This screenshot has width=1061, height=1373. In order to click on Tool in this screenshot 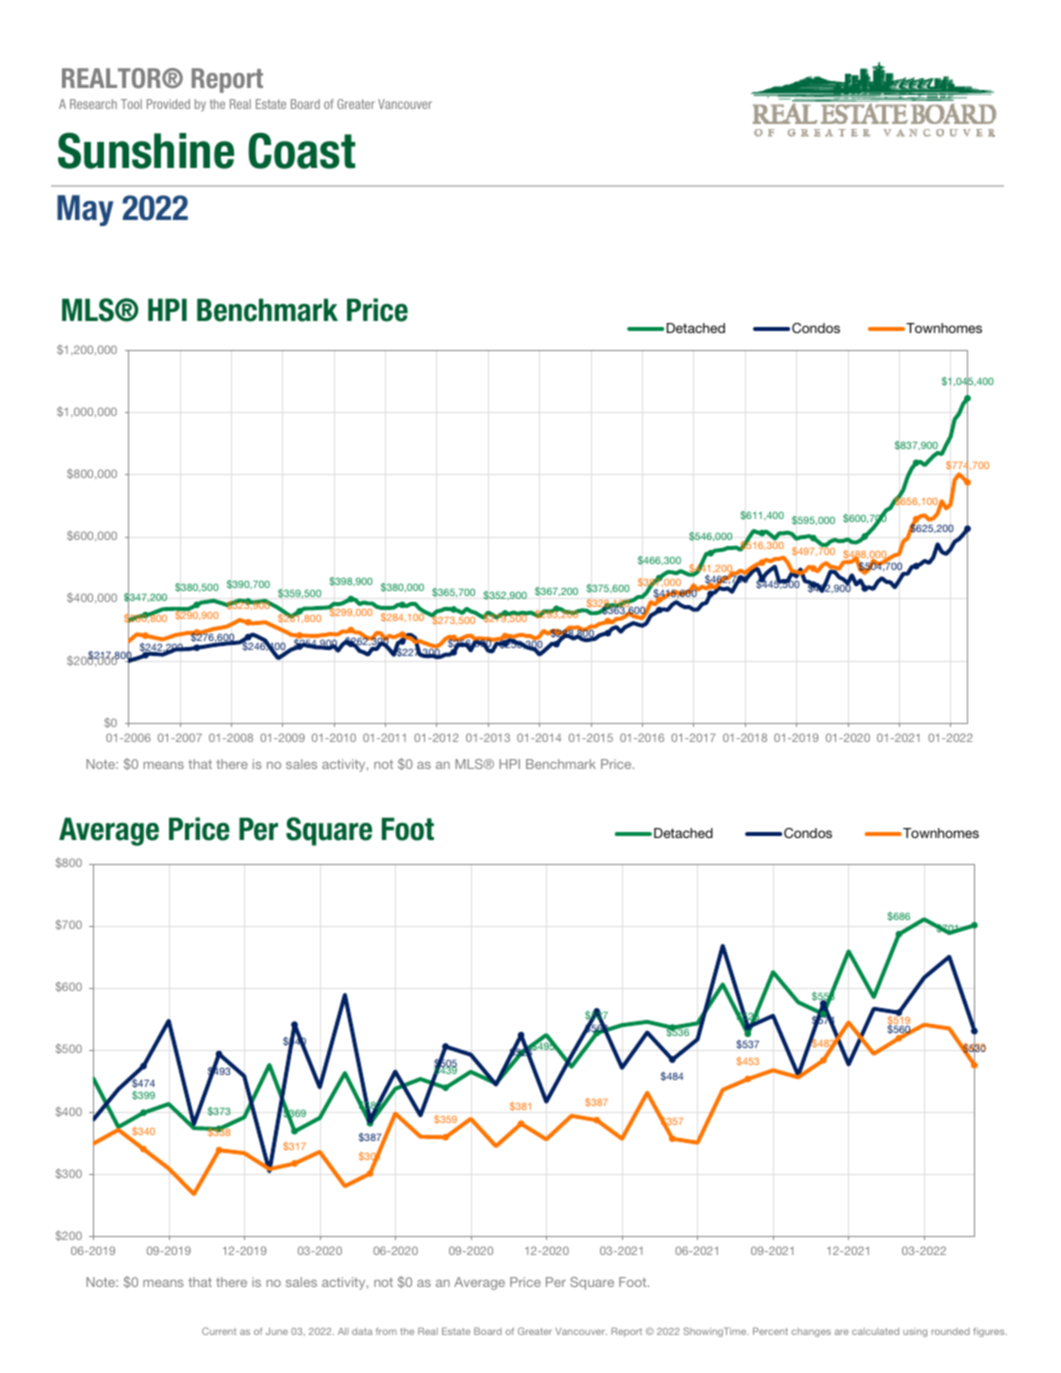, I will do `click(131, 104)`.
